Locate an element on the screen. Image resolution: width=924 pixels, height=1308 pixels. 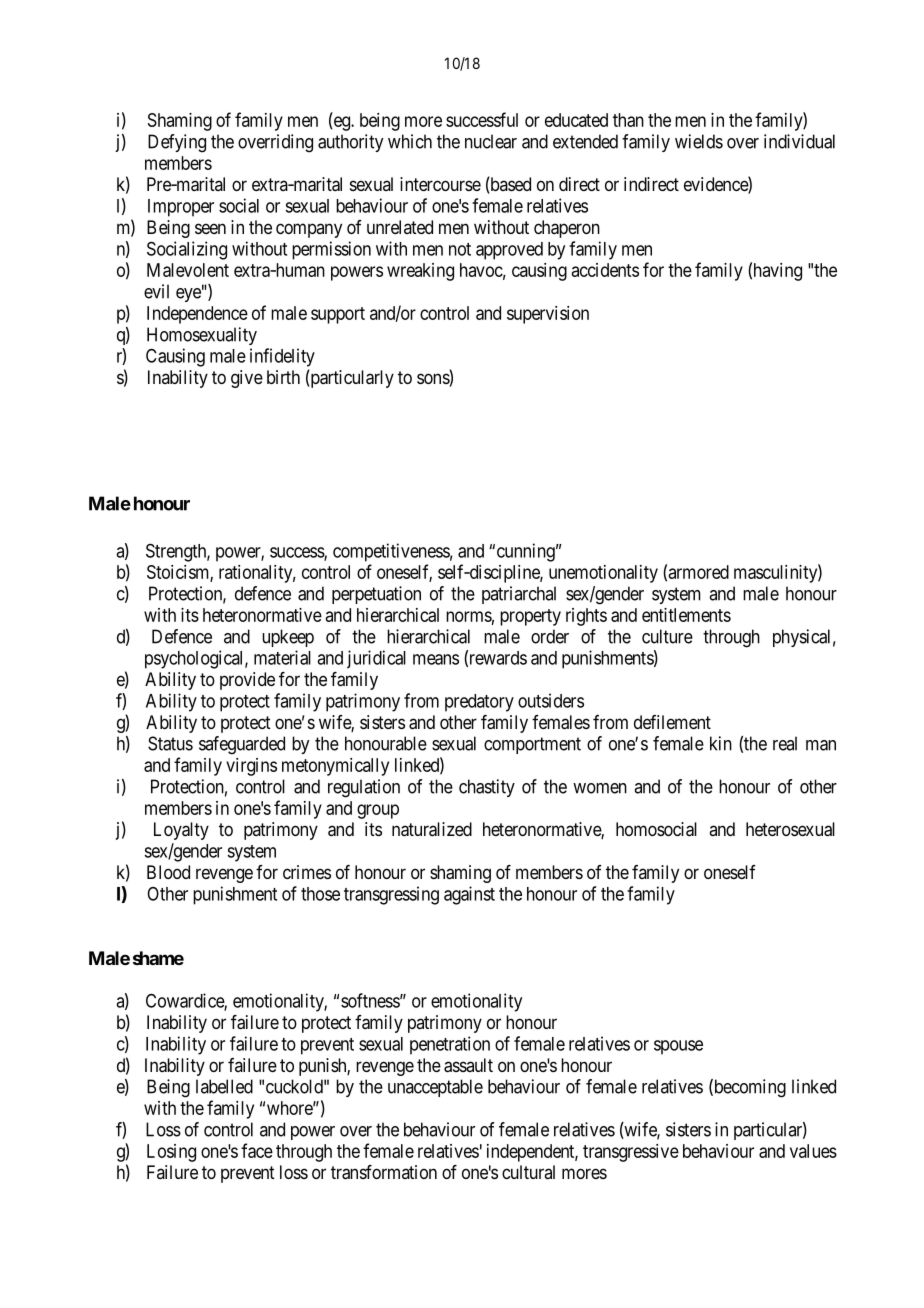
real is located at coordinates (785, 743).
